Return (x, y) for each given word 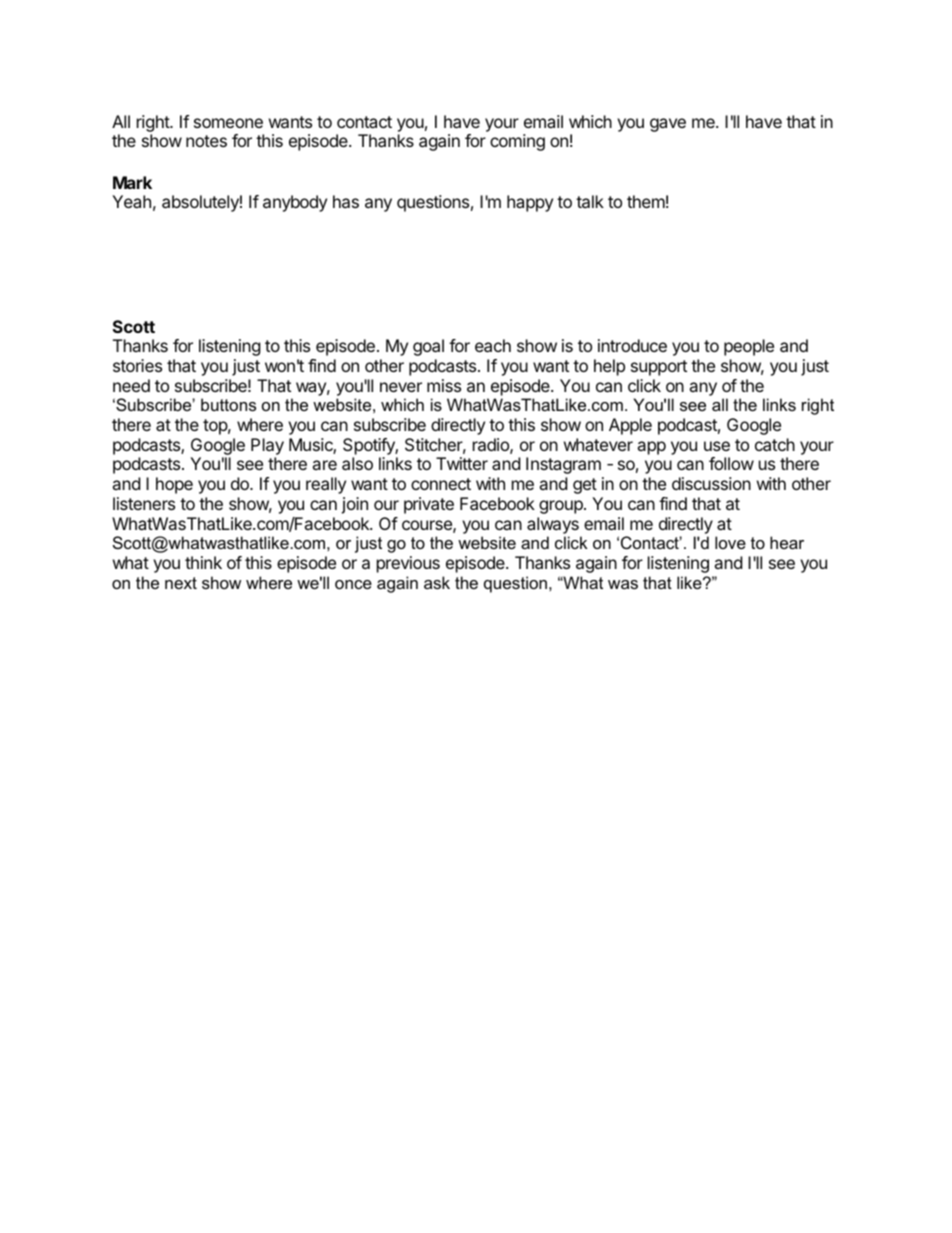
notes (206, 141)
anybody (295, 203)
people (749, 347)
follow (731, 463)
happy (530, 203)
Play (267, 446)
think (203, 562)
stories (137, 365)
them (646, 201)
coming (517, 142)
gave (668, 125)
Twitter (462, 463)
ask (437, 582)
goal (428, 347)
